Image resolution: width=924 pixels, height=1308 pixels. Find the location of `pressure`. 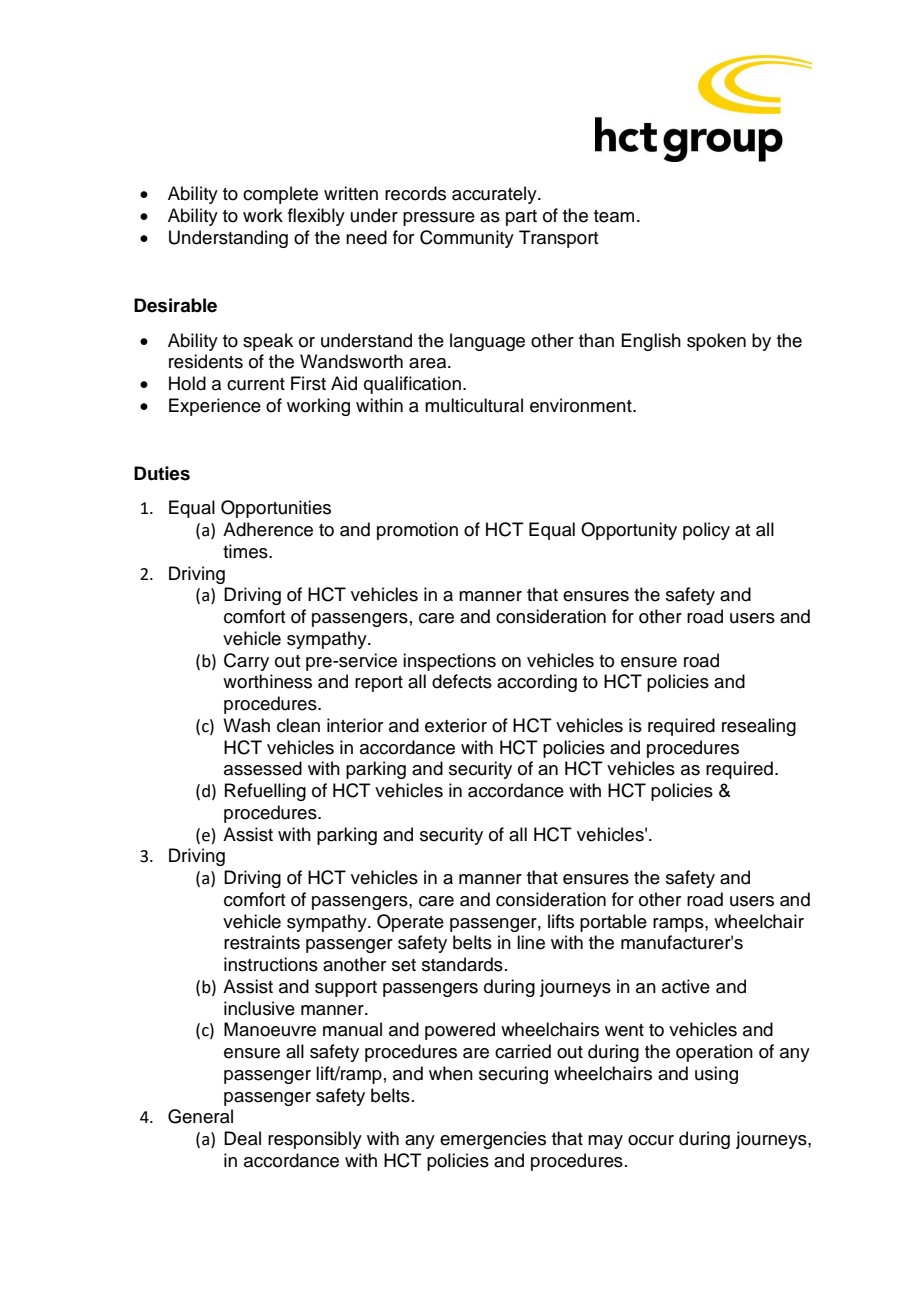

pressure is located at coordinates (439, 219).
